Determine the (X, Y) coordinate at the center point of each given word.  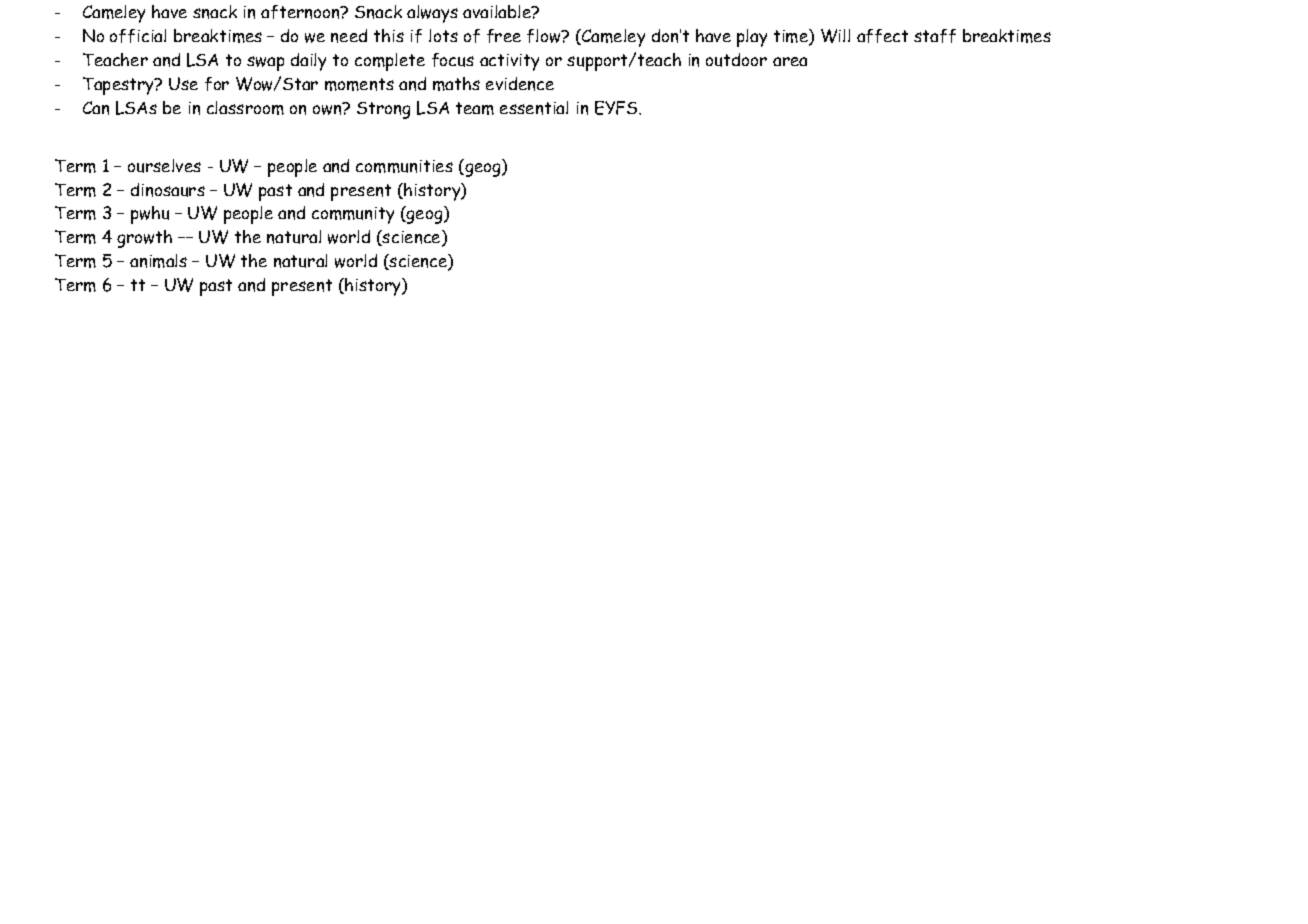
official (138, 36)
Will (835, 36)
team (475, 108)
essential (534, 108)
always (432, 14)
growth (144, 239)
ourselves (164, 166)
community (353, 215)
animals (158, 261)
